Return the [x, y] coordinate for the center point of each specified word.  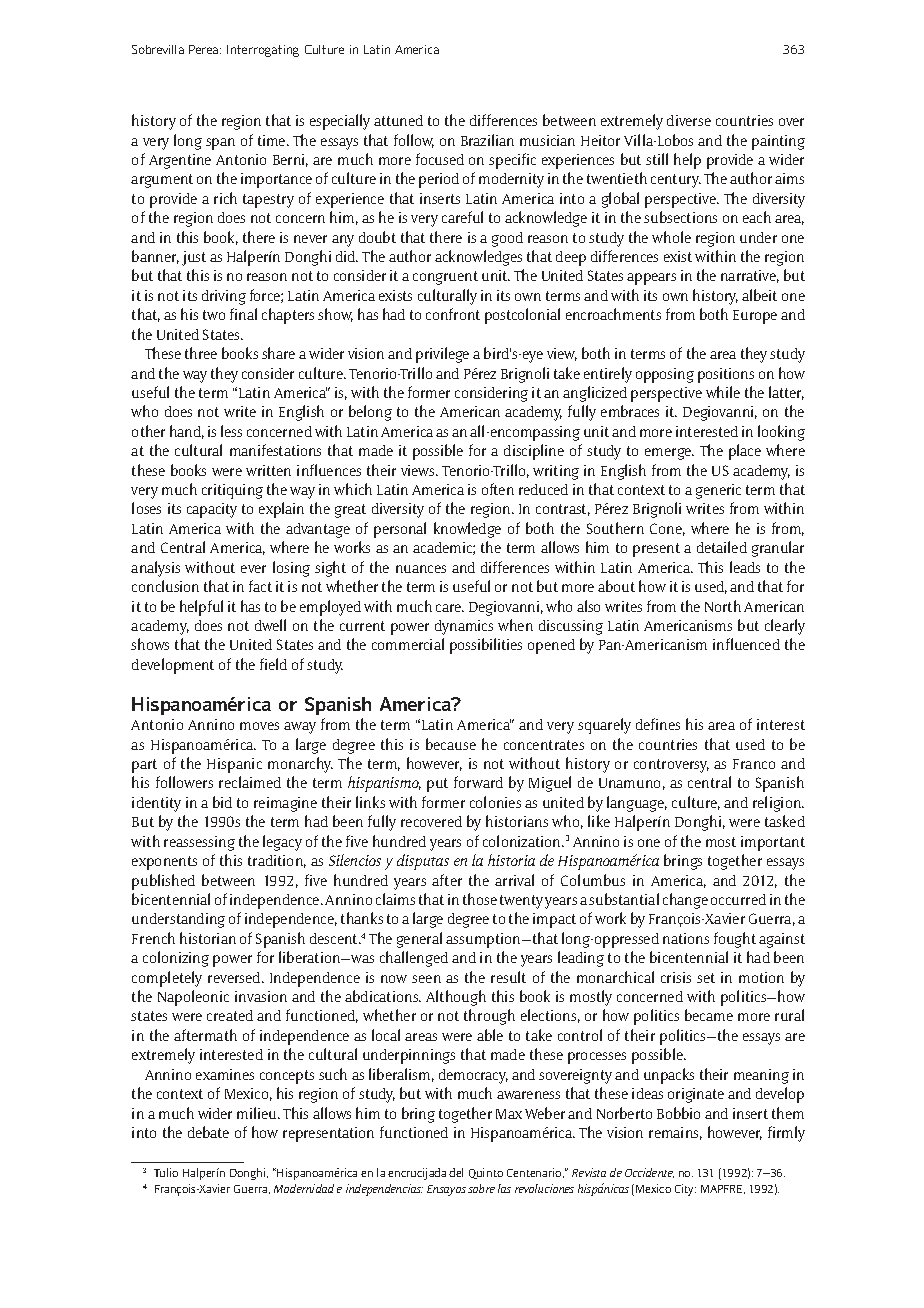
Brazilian [487, 140]
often [498, 489]
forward [478, 782]
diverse [689, 120]
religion [778, 804]
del [456, 1172]
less [231, 431]
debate [208, 1132]
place [745, 452]
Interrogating [263, 51]
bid [222, 802]
